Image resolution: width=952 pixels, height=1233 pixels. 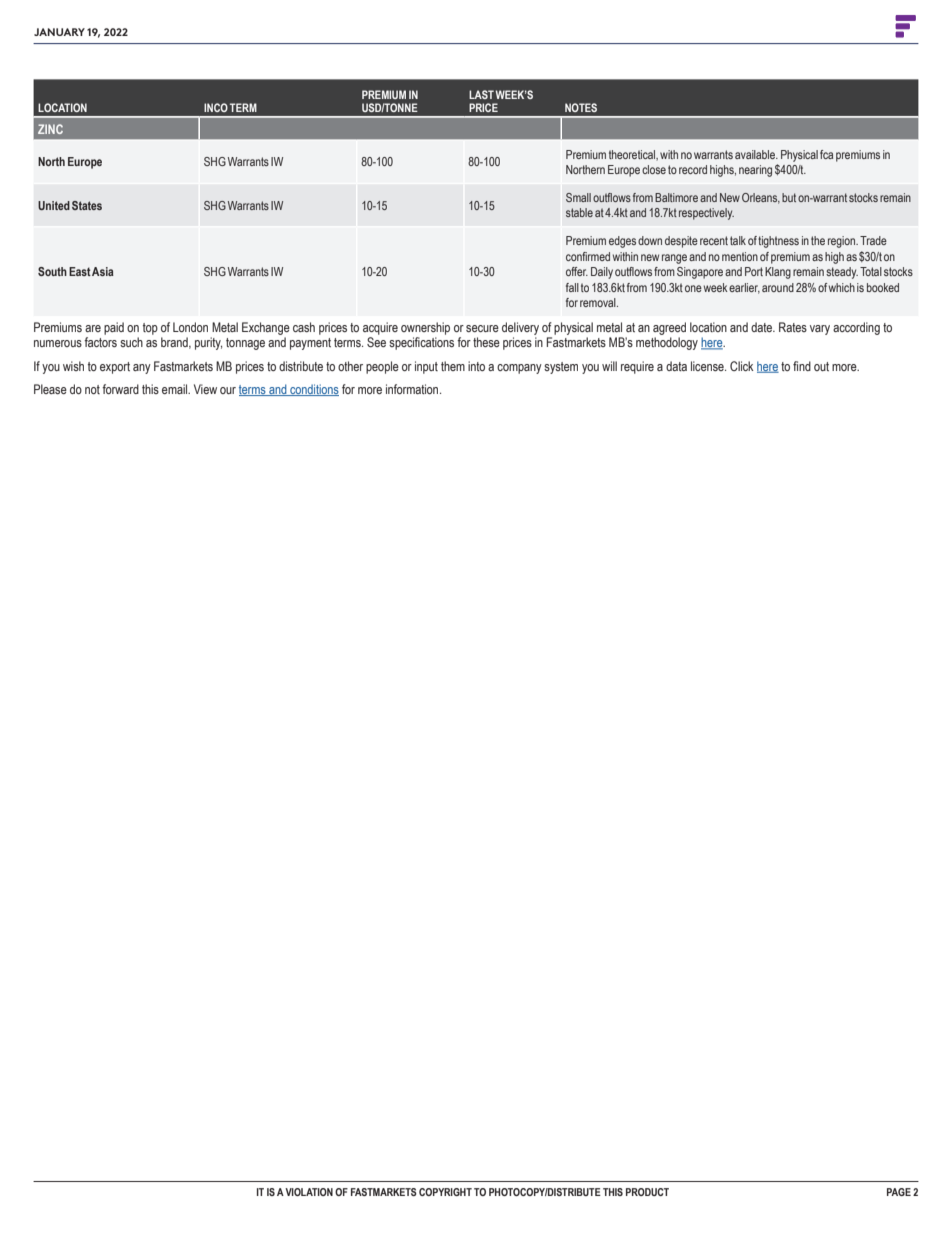 I want to click on fca, so click(x=826, y=154).
